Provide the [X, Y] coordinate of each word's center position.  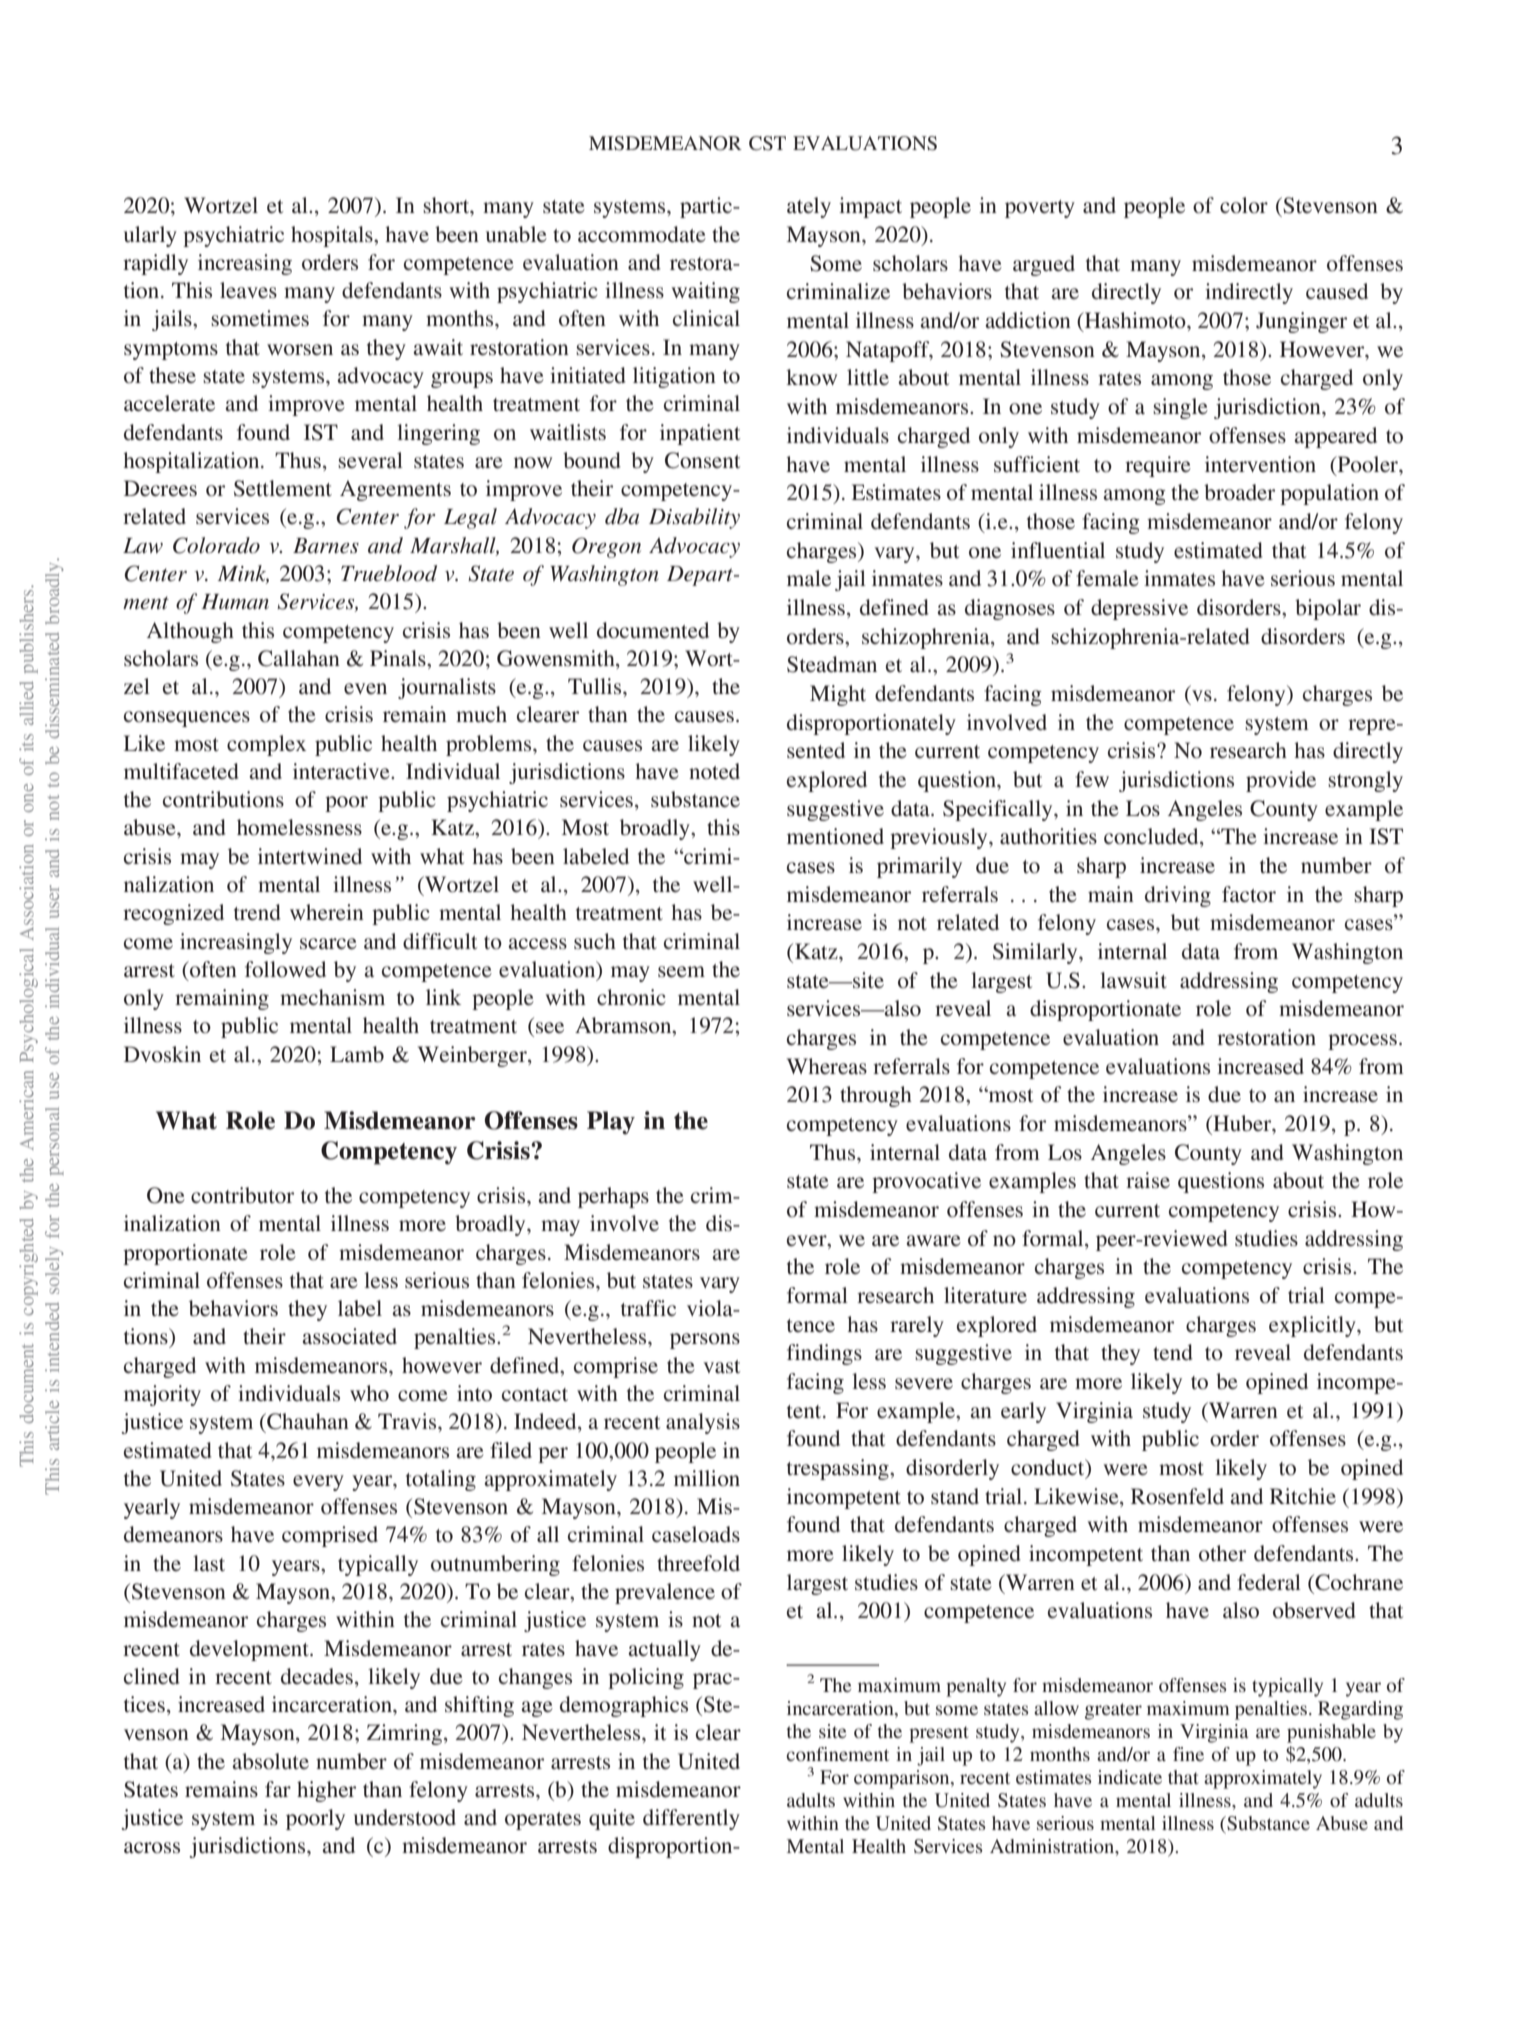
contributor [242, 1195]
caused [1337, 291]
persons [705, 1341]
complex [266, 745]
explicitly [1313, 1326]
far [278, 1789]
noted [714, 771]
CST [767, 143]
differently [691, 1819]
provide [1281, 781]
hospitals [333, 236]
